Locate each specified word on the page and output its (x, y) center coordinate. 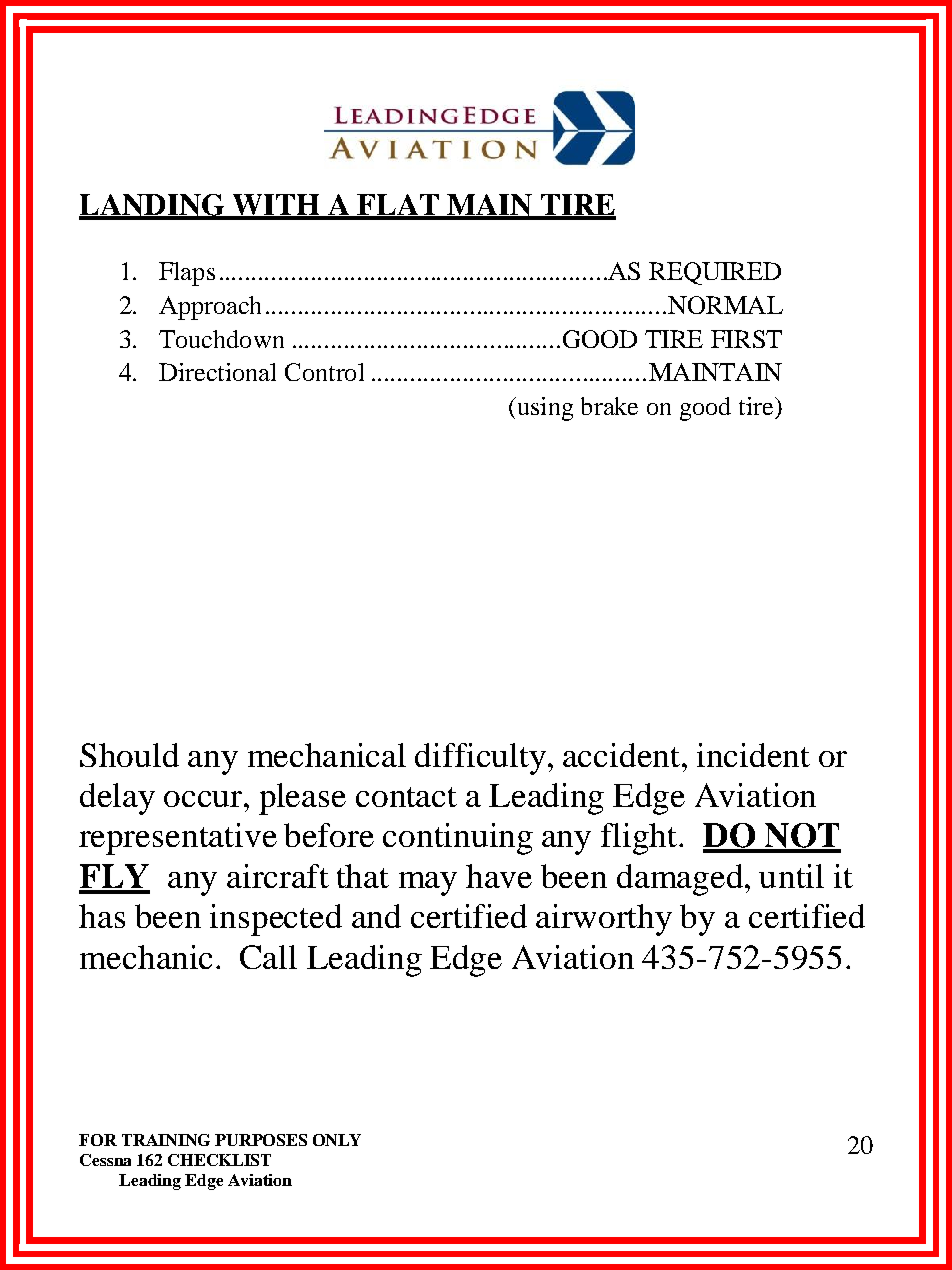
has (102, 916)
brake (609, 406)
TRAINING (166, 1140)
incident (753, 755)
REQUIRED (715, 273)
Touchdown (221, 339)
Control (324, 372)
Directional (217, 372)
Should (129, 755)
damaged (680, 880)
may (428, 884)
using (543, 409)
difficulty (480, 759)
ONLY (337, 1140)
